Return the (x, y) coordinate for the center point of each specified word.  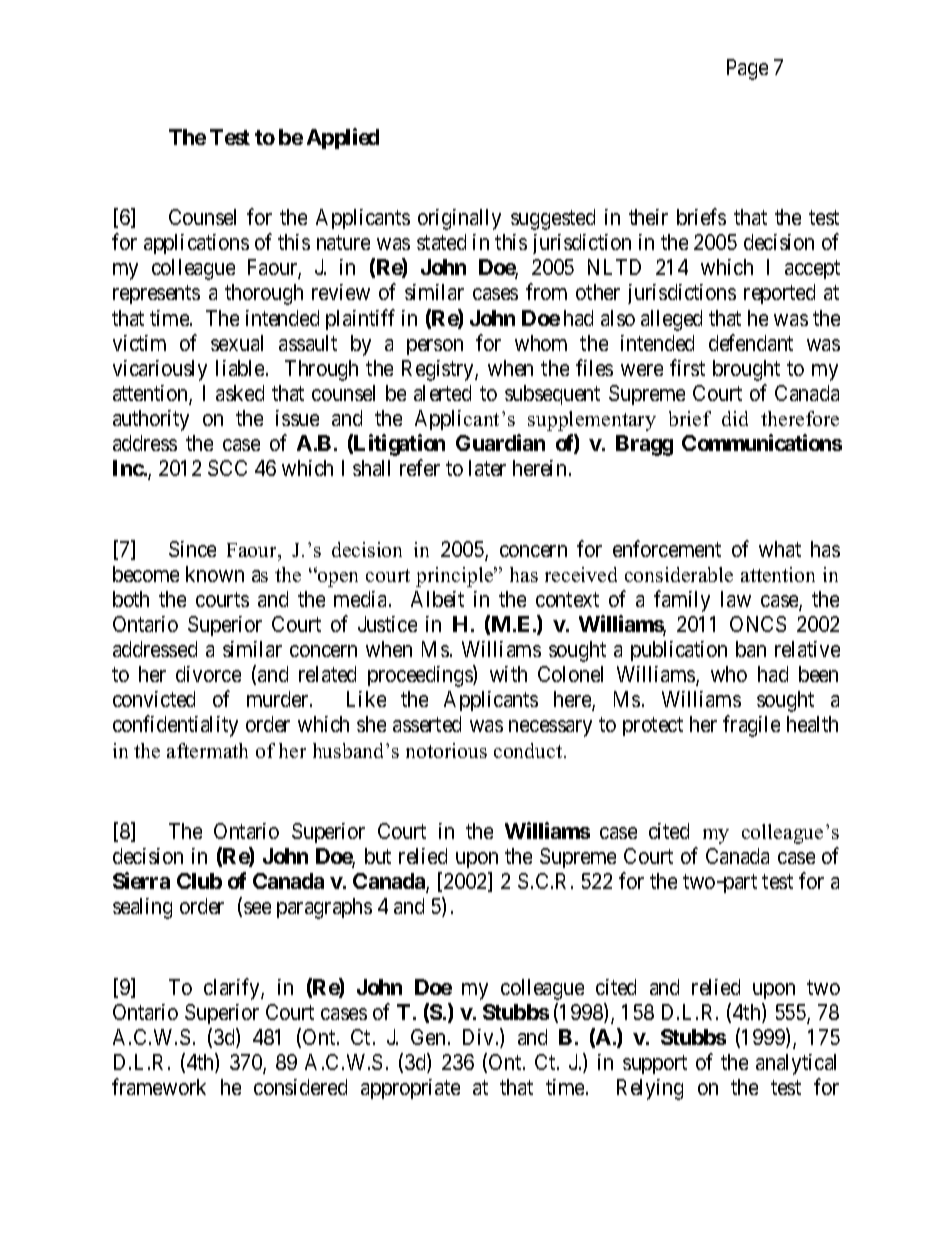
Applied (343, 138)
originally (459, 219)
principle (456, 577)
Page (747, 69)
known (215, 574)
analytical (796, 1064)
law (736, 599)
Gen (428, 1037)
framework (159, 1086)
